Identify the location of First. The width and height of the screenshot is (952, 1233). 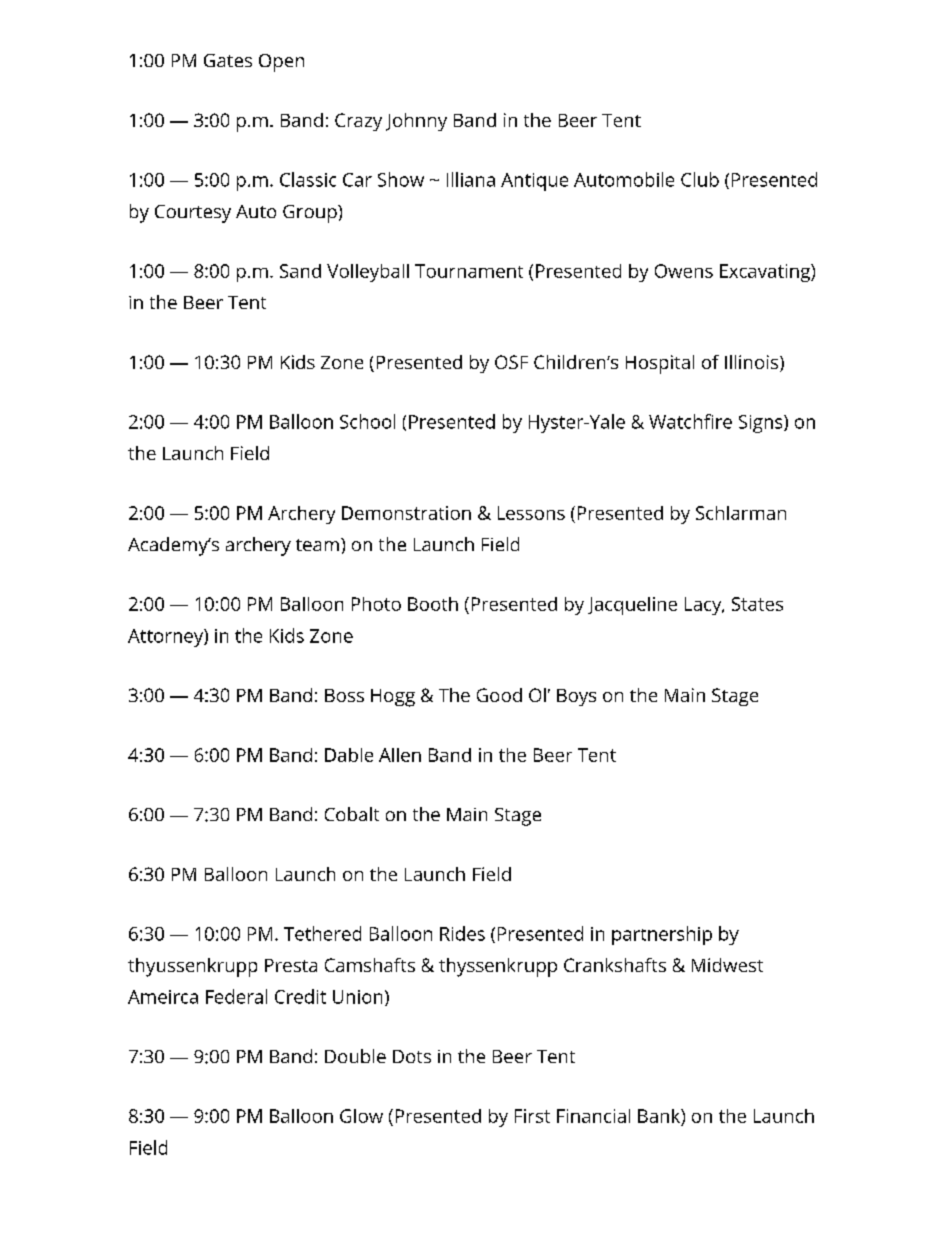
(532, 1116).
